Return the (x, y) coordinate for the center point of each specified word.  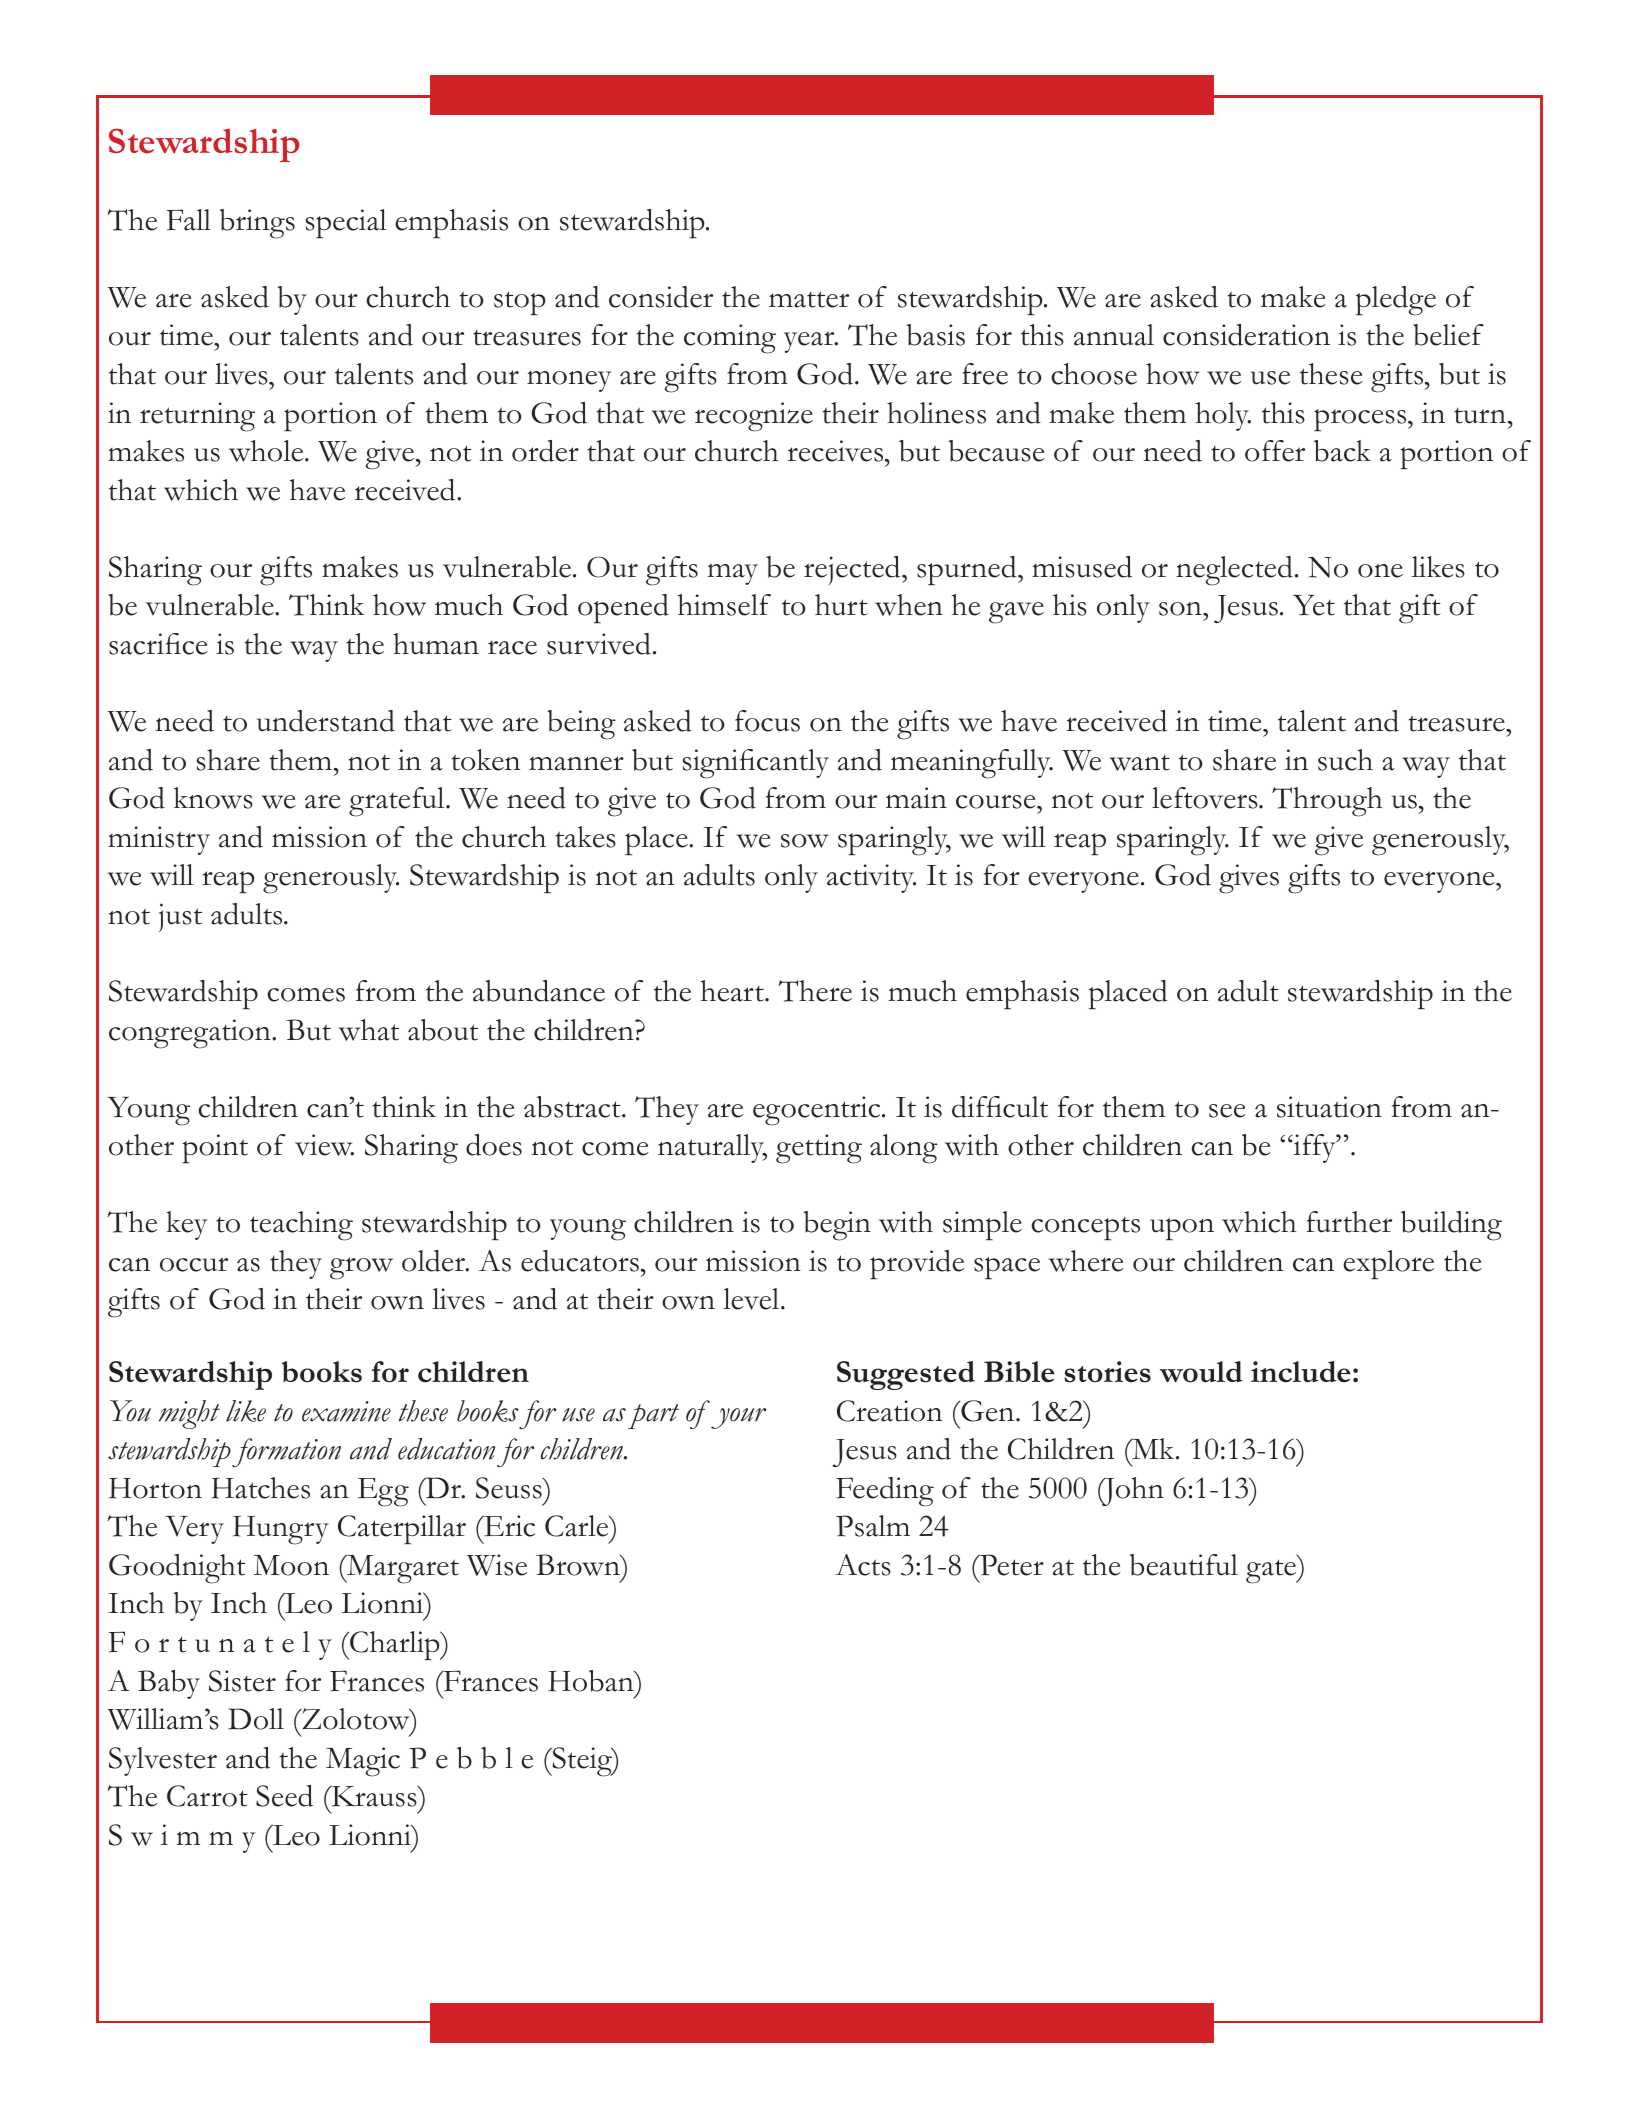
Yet (1314, 605)
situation (1329, 1107)
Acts (863, 1565)
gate (1272, 1570)
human (436, 644)
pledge (1396, 301)
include (1300, 1372)
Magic (363, 1762)
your (739, 1418)
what (369, 1030)
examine (346, 1411)
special (346, 224)
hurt (841, 605)
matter (809, 299)
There (815, 991)
